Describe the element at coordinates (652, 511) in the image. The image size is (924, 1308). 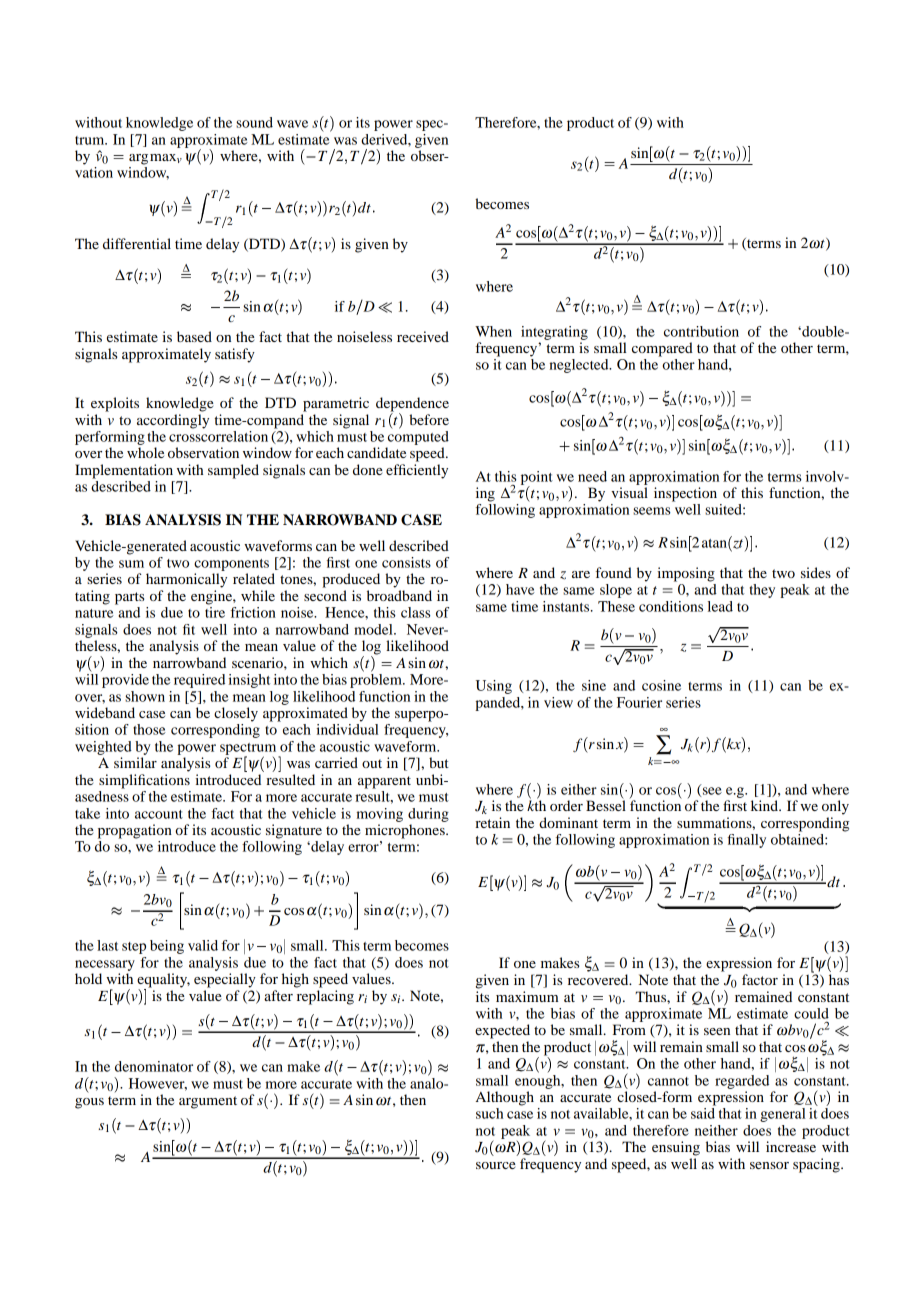
I see `seems` at that location.
